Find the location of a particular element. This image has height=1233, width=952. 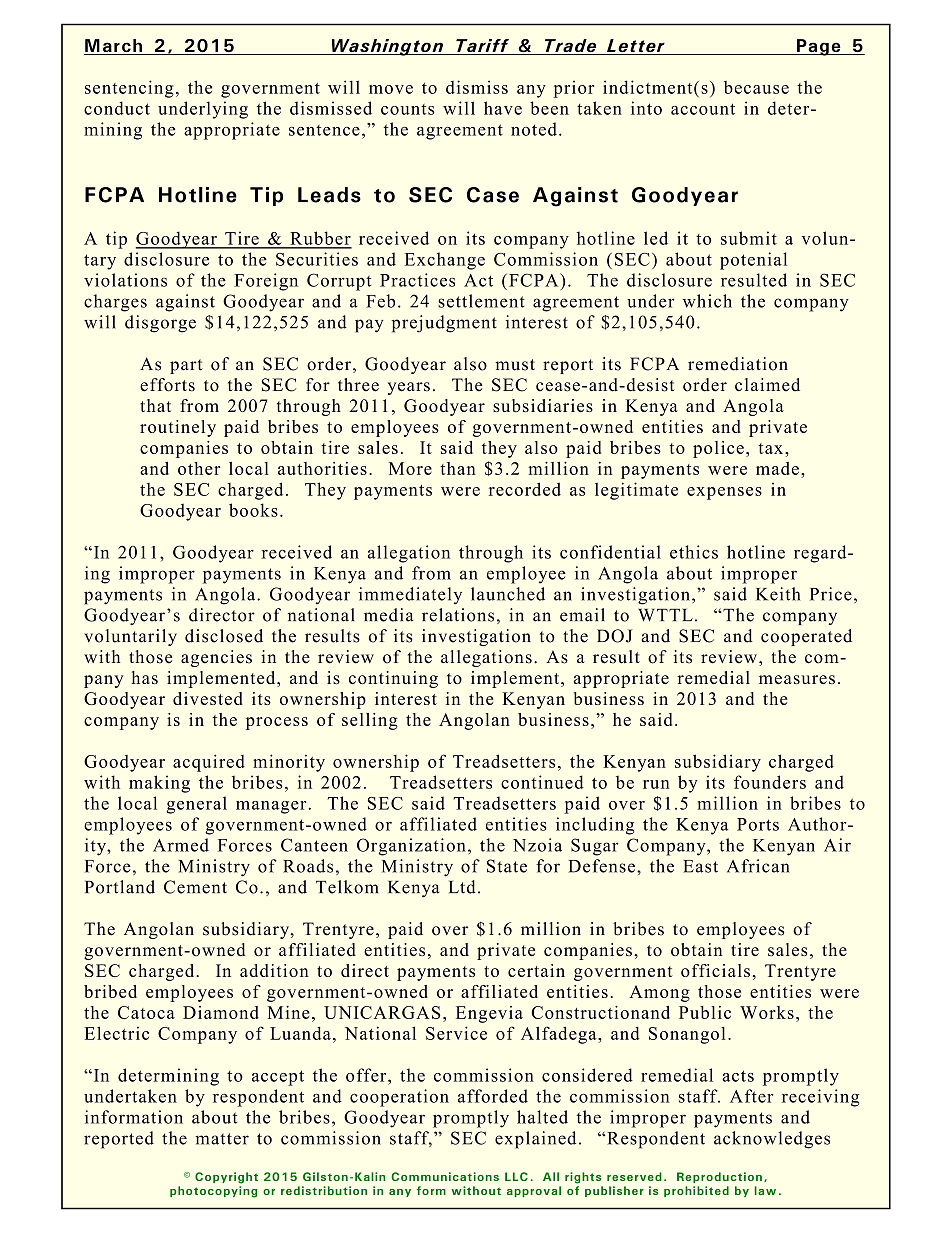

because is located at coordinates (756, 87).
